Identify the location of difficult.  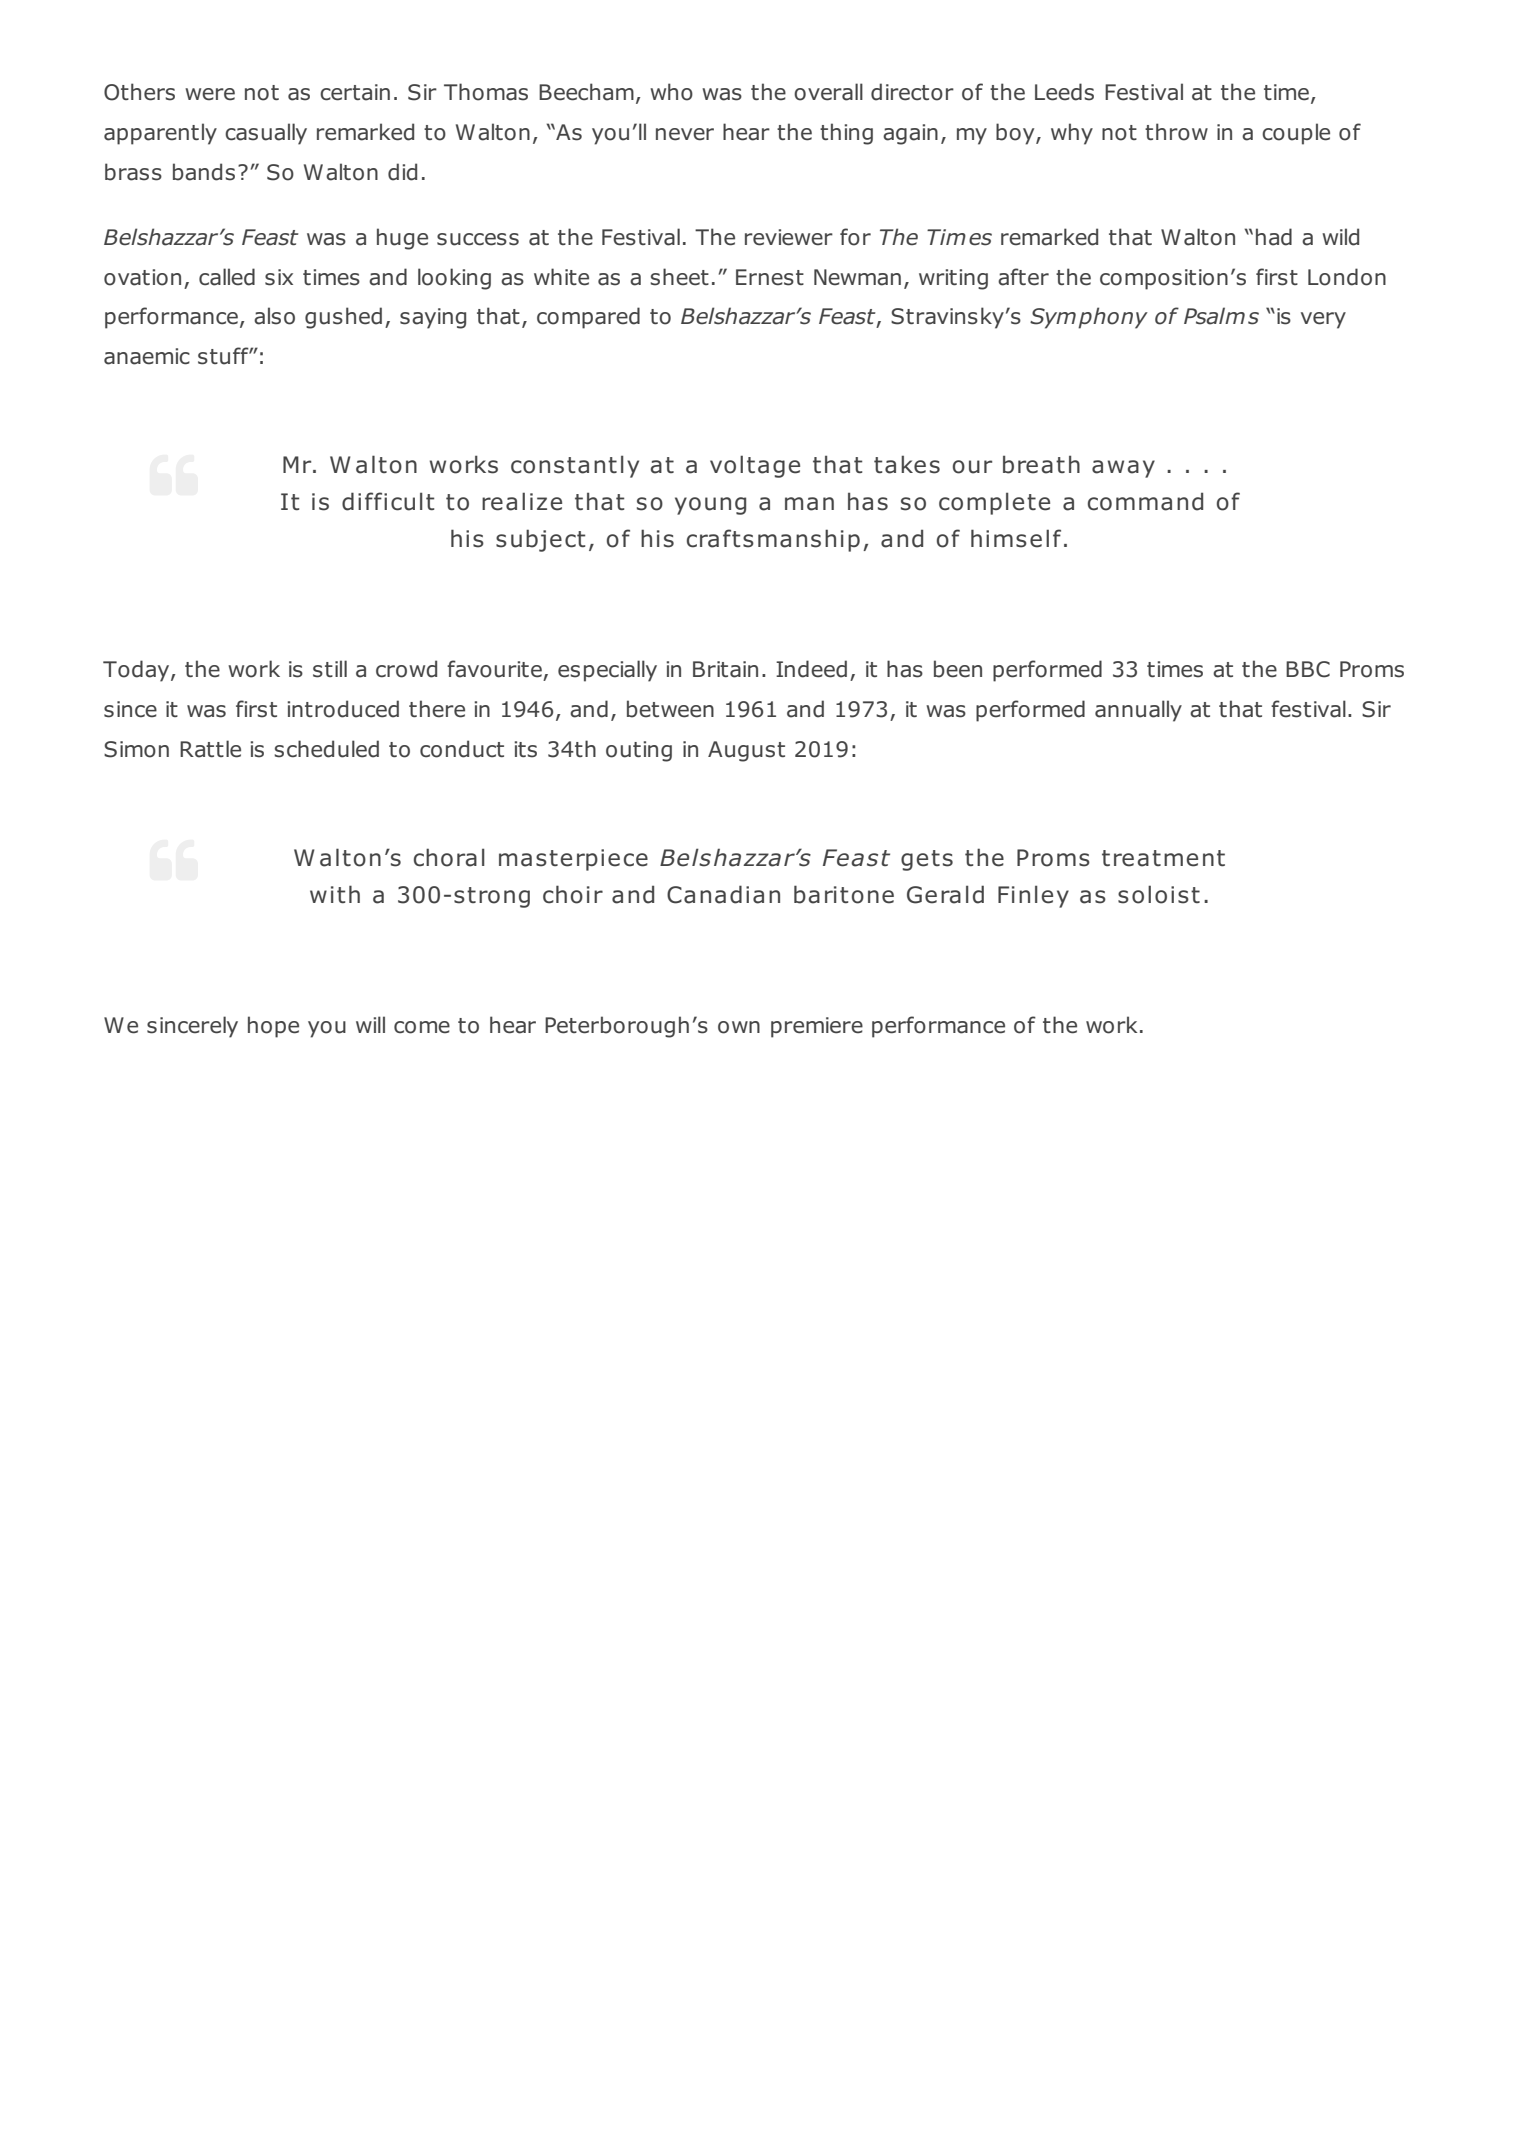
(388, 501).
